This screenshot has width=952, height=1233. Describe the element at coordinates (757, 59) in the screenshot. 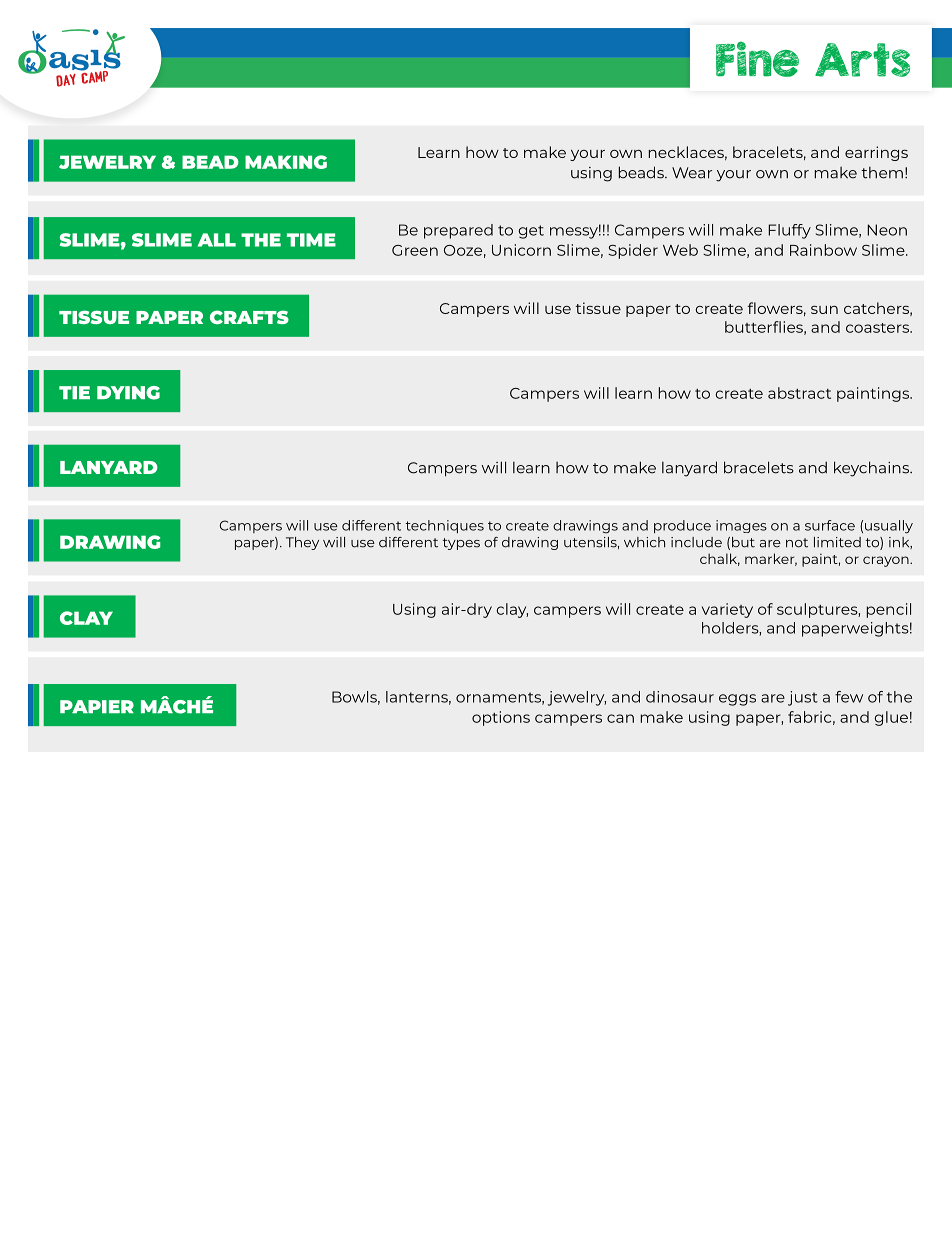

I see `Fine` at that location.
